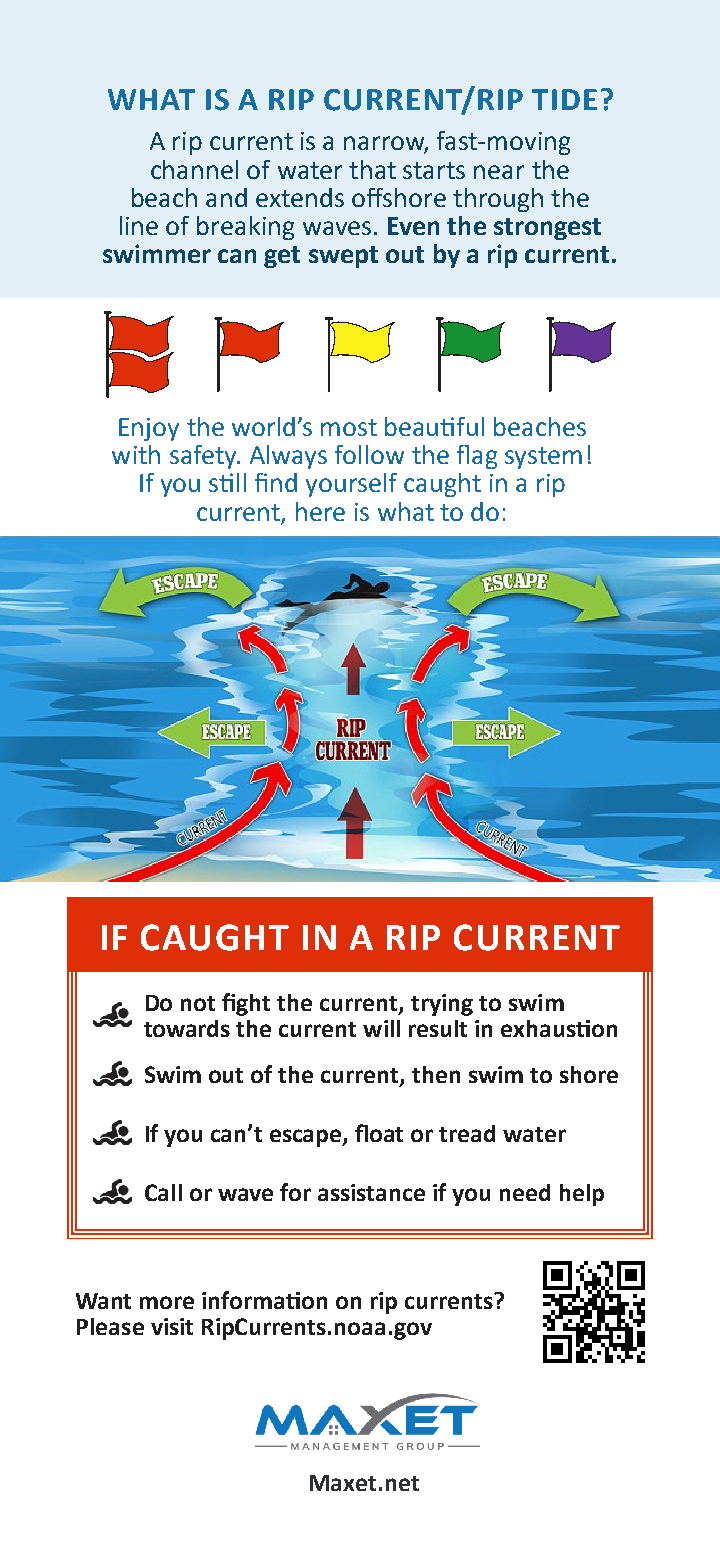  Describe the element at coordinates (320, 511) in the screenshot. I see `here` at that location.
